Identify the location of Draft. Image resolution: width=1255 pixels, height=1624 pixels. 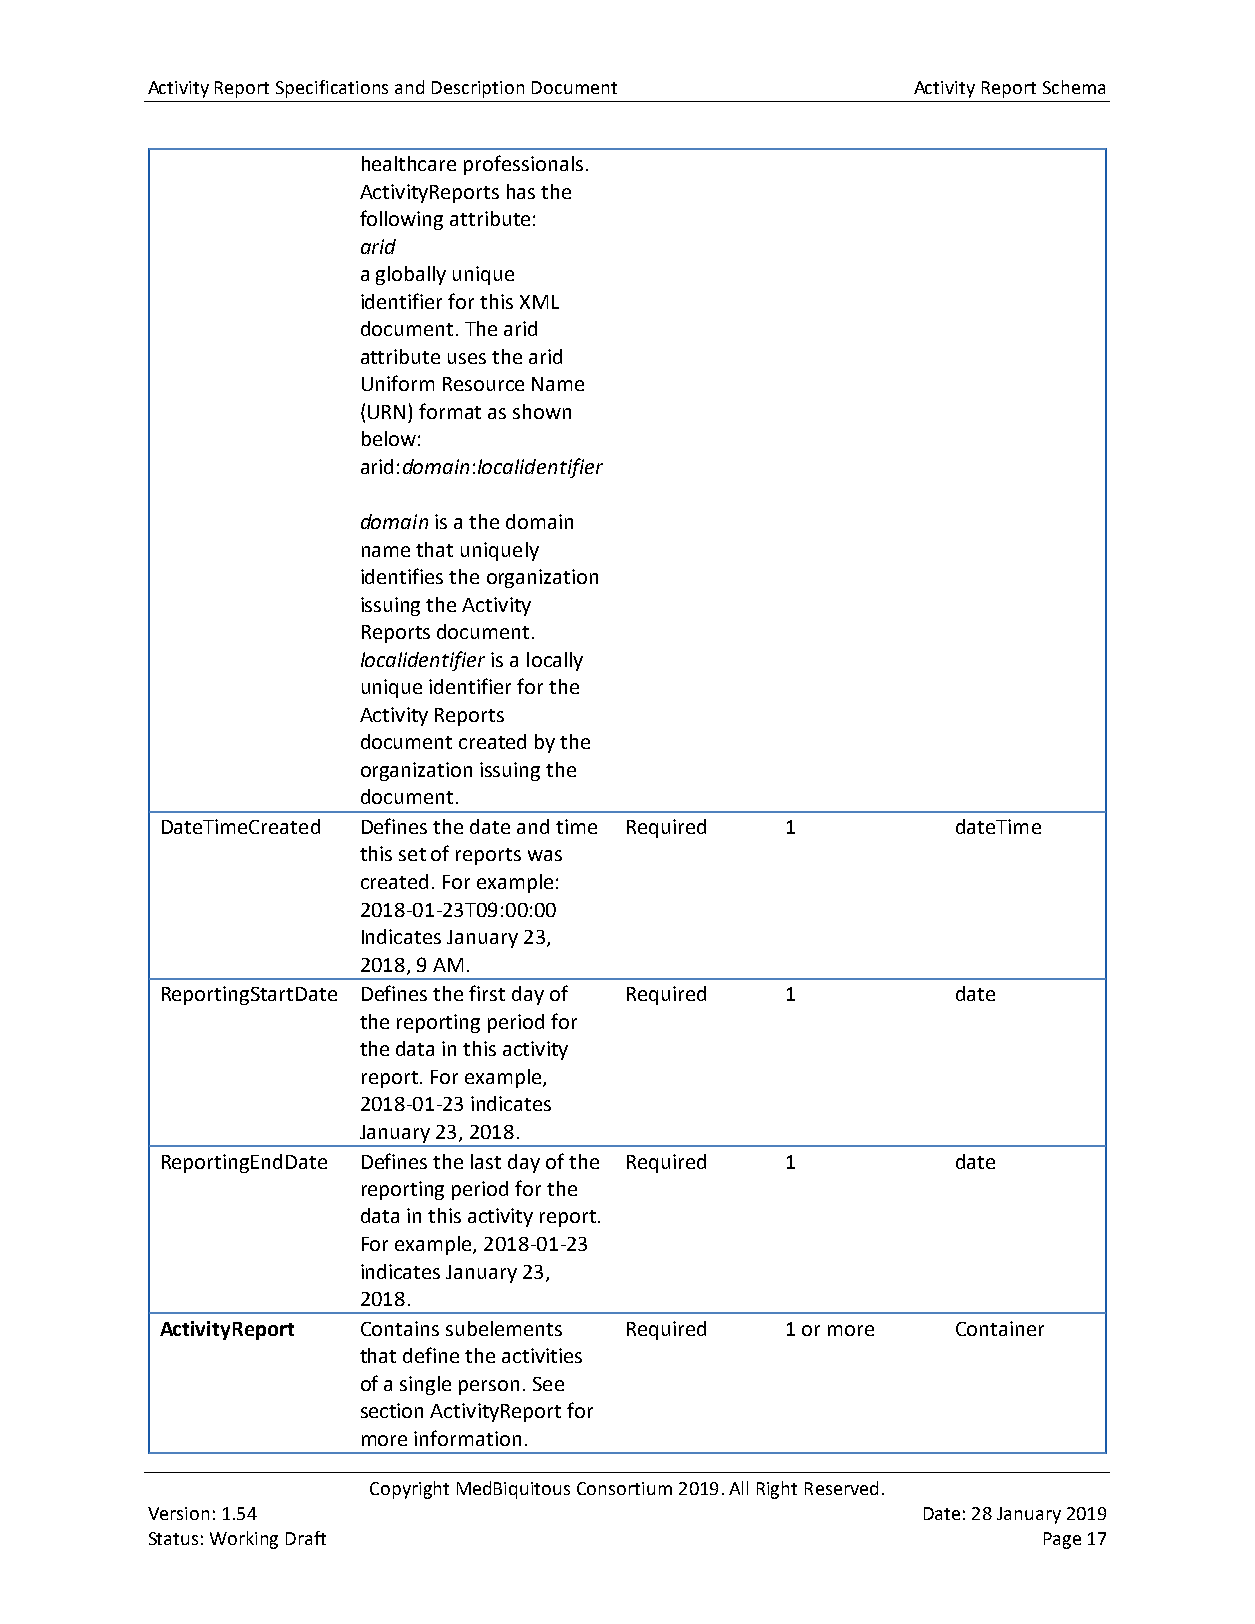
(306, 1538).
